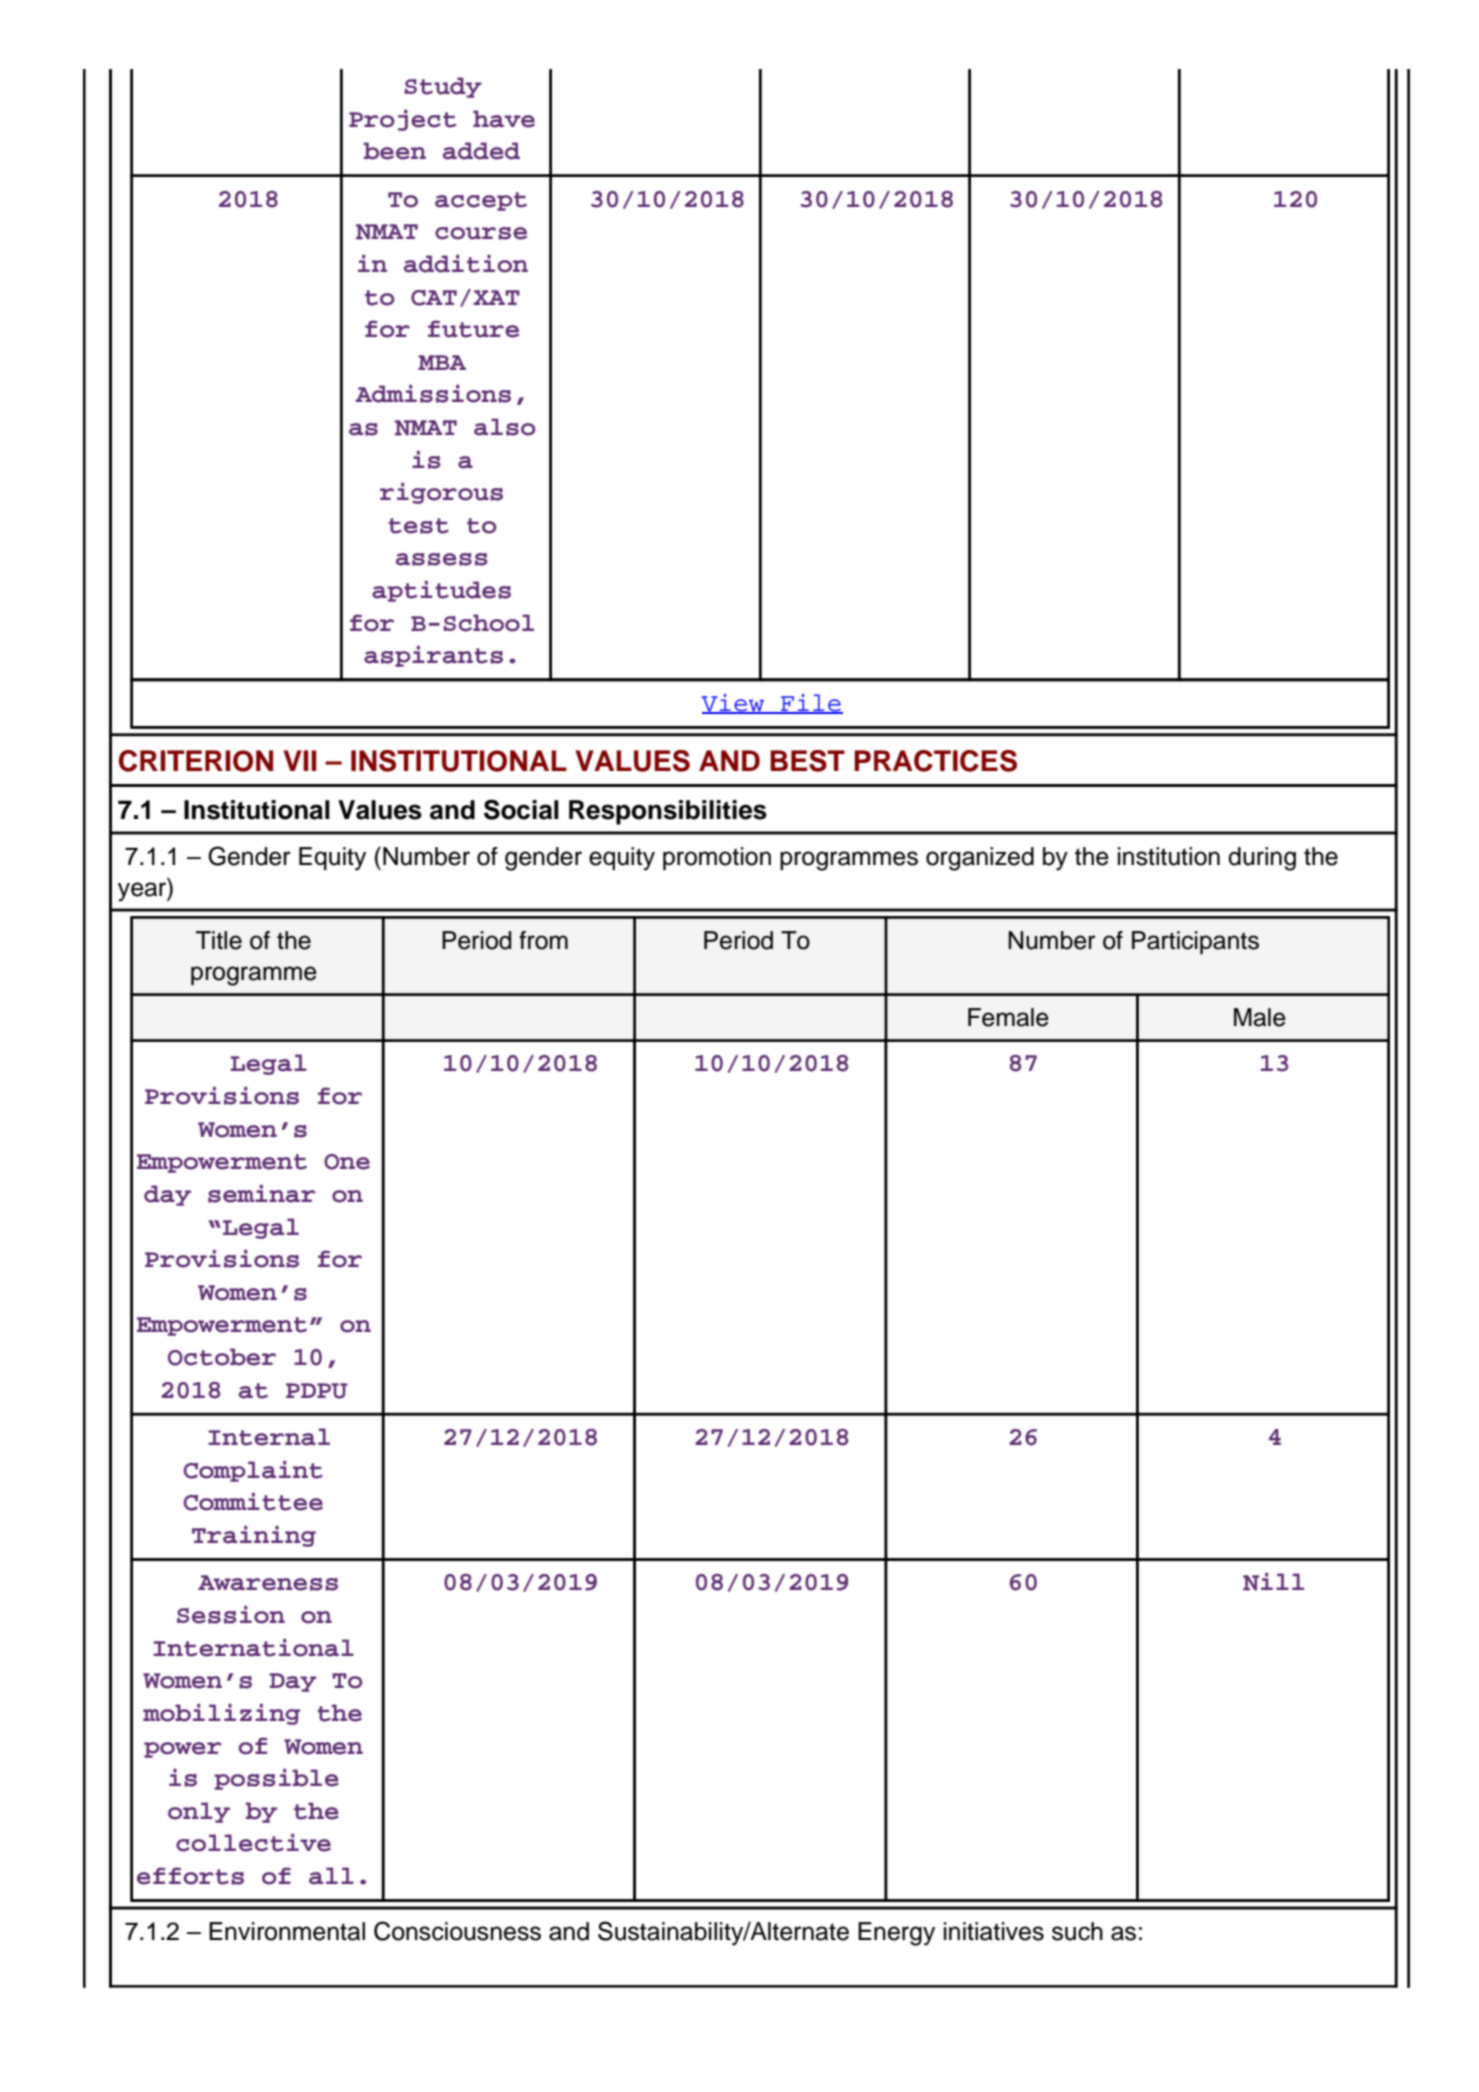 This page has height=2092, width=1479. I want to click on PRACTICES, so click(935, 761).
